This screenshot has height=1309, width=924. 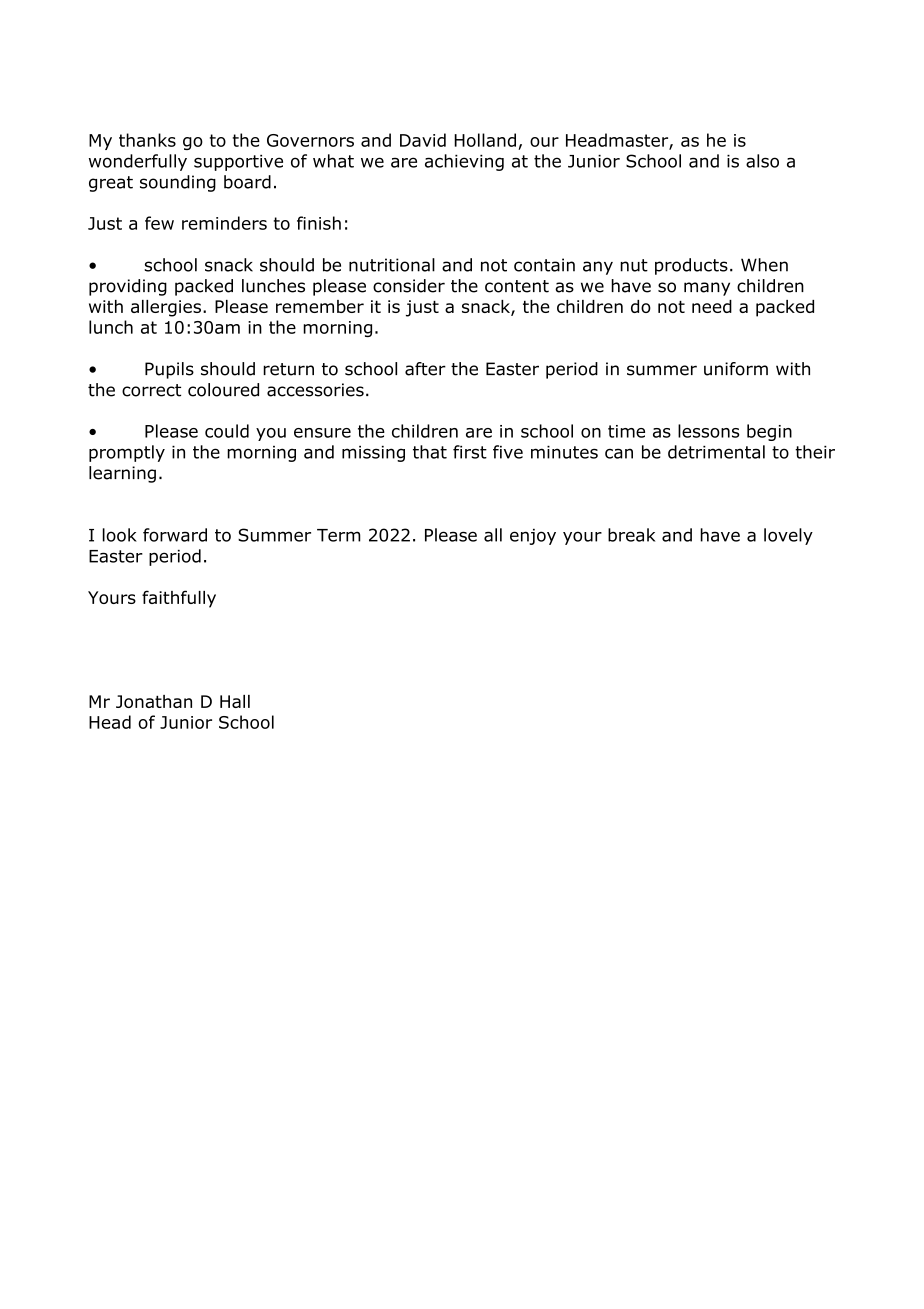 What do you see at coordinates (166, 308) in the screenshot?
I see `allergies` at bounding box center [166, 308].
